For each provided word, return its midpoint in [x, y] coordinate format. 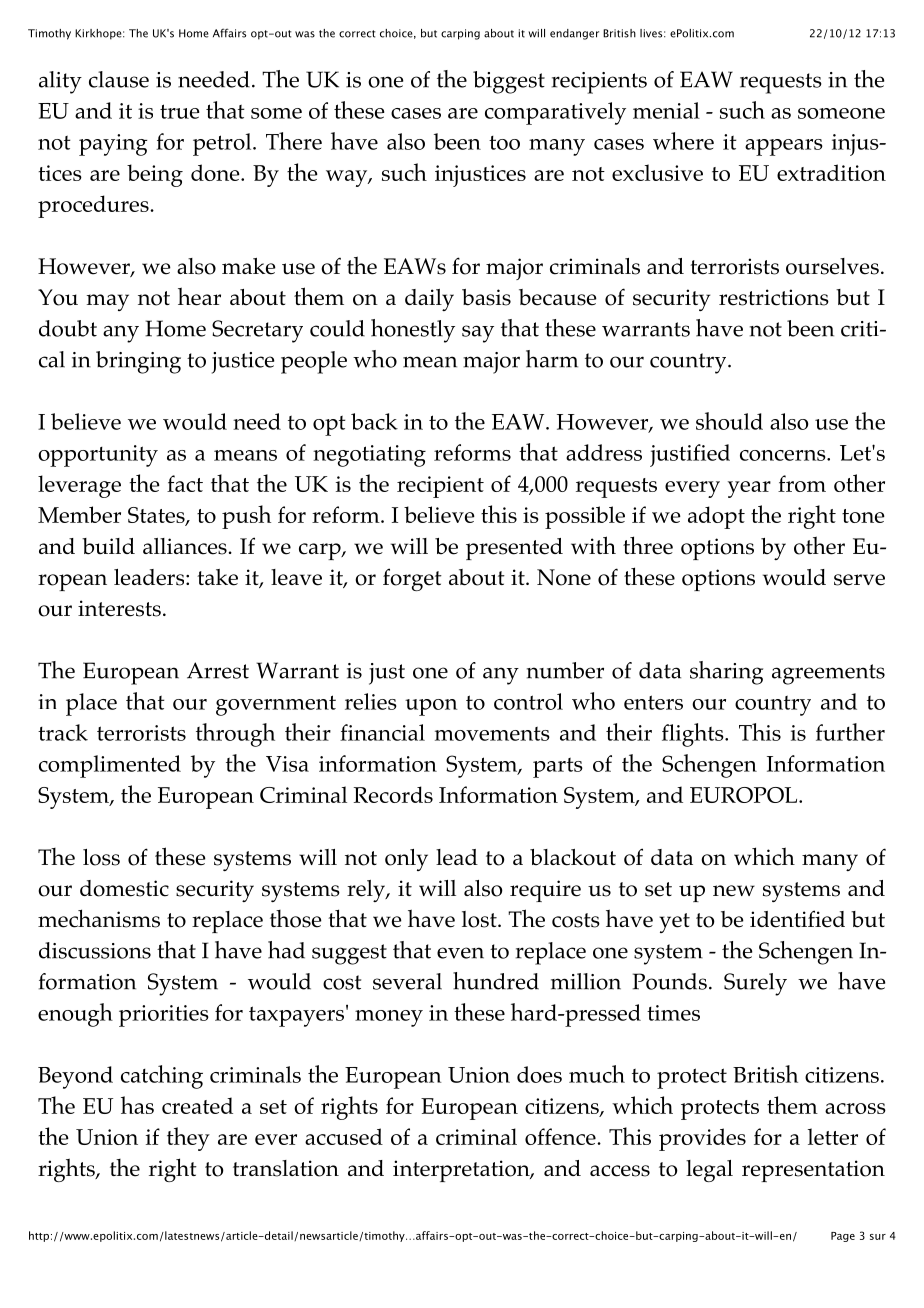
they [188, 1139]
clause [119, 79]
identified [797, 919]
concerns [784, 455]
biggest [509, 82]
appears [784, 147]
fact [185, 483]
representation [813, 1171]
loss [101, 857]
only [406, 860]
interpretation [462, 1171]
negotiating [369, 456]
